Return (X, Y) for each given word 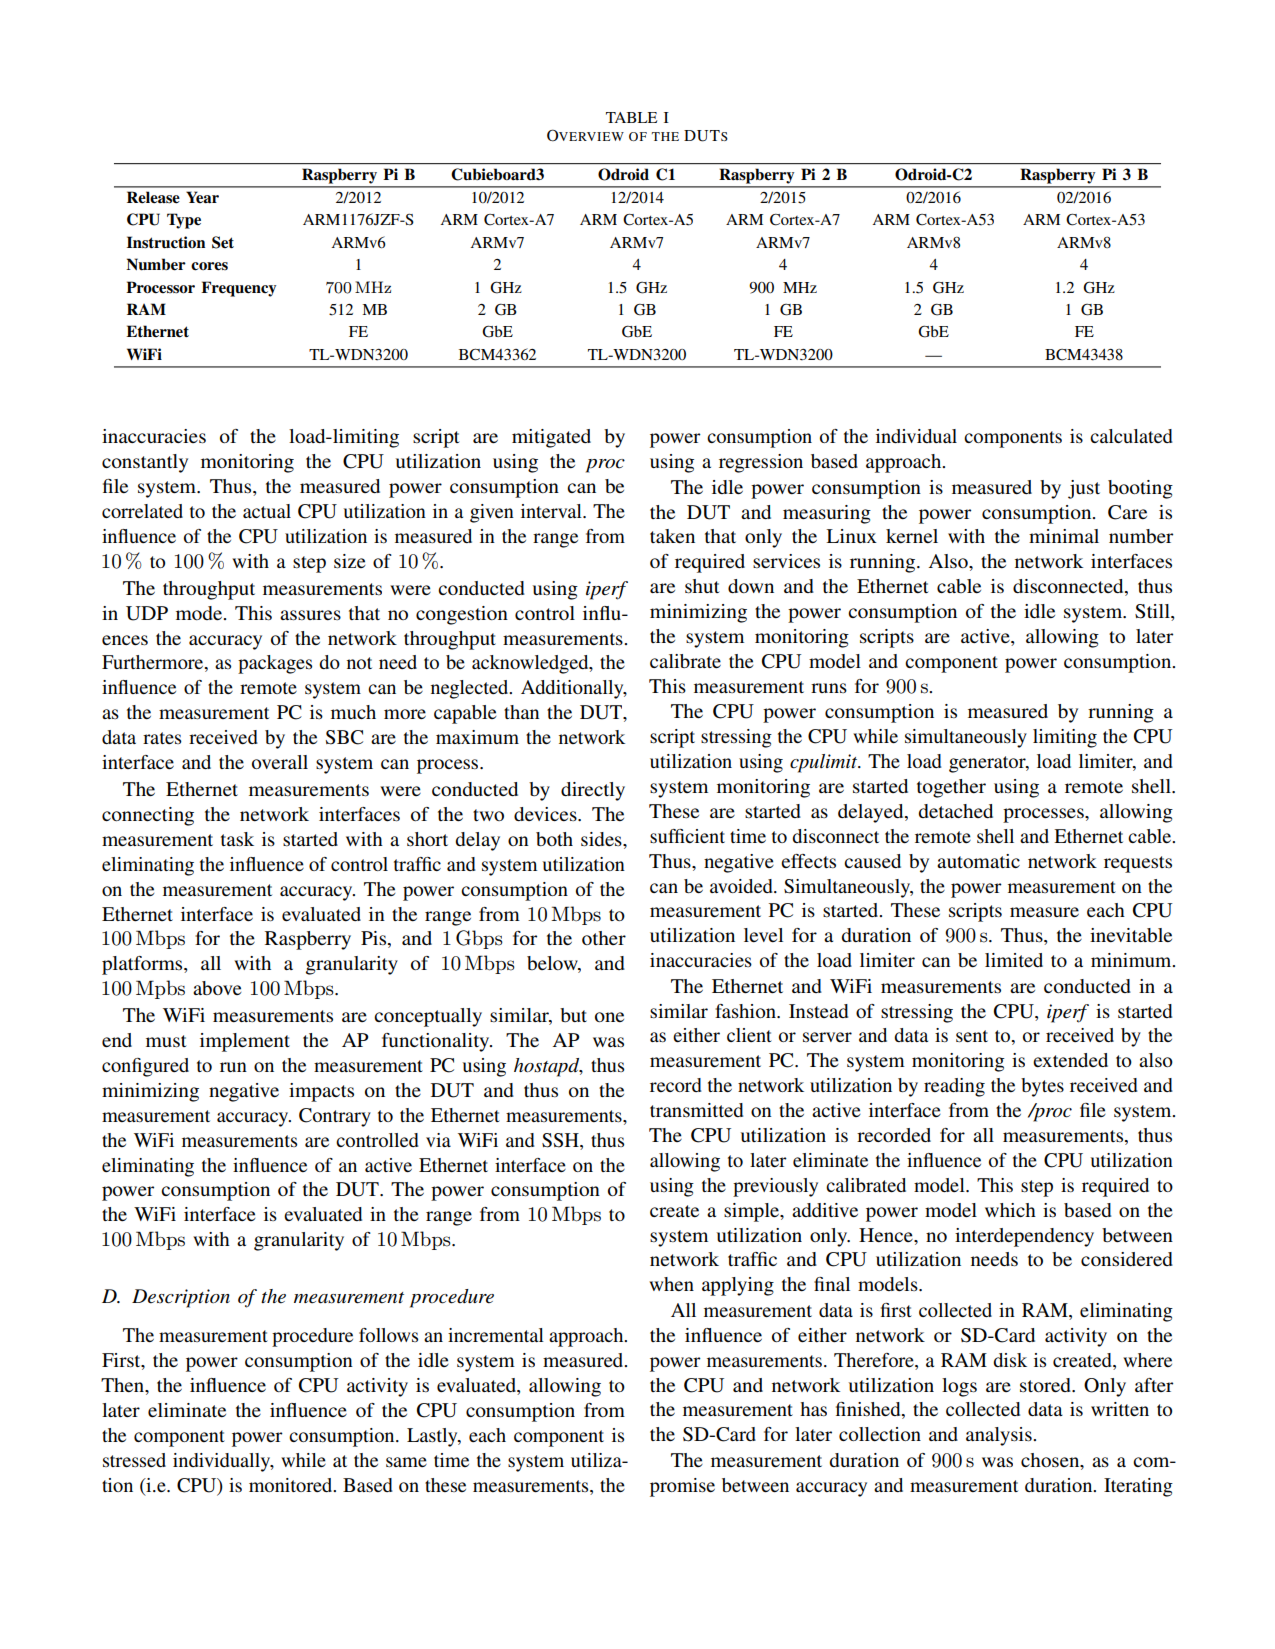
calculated (1131, 436)
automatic (978, 861)
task (237, 839)
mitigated (551, 438)
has (813, 1409)
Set (223, 242)
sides (602, 839)
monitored (292, 1485)
